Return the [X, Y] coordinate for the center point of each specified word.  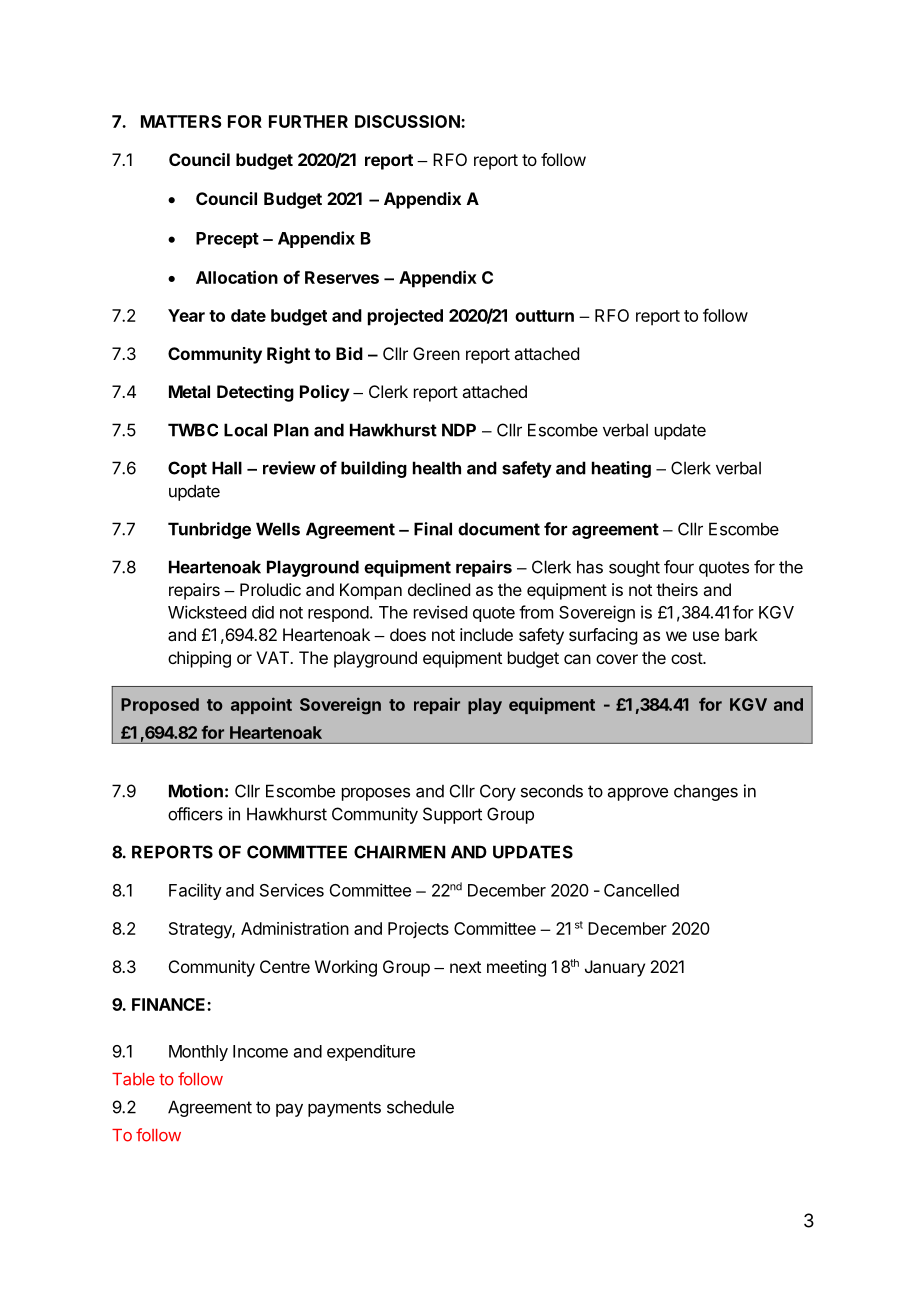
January [615, 968]
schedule [420, 1107]
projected [405, 317]
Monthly [198, 1053]
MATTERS [181, 121]
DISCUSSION [408, 121]
